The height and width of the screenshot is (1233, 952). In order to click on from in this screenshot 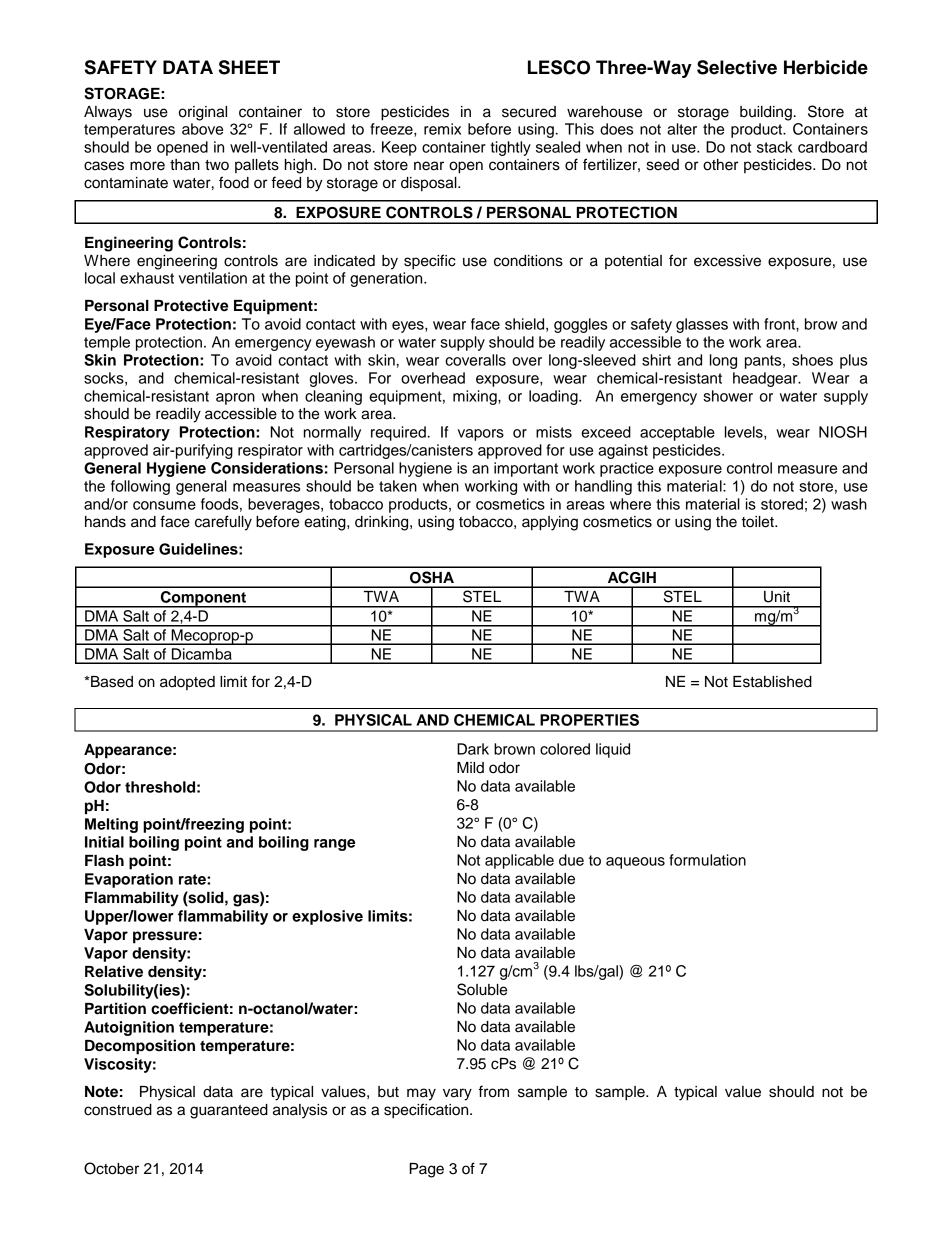, I will do `click(494, 1091)`.
